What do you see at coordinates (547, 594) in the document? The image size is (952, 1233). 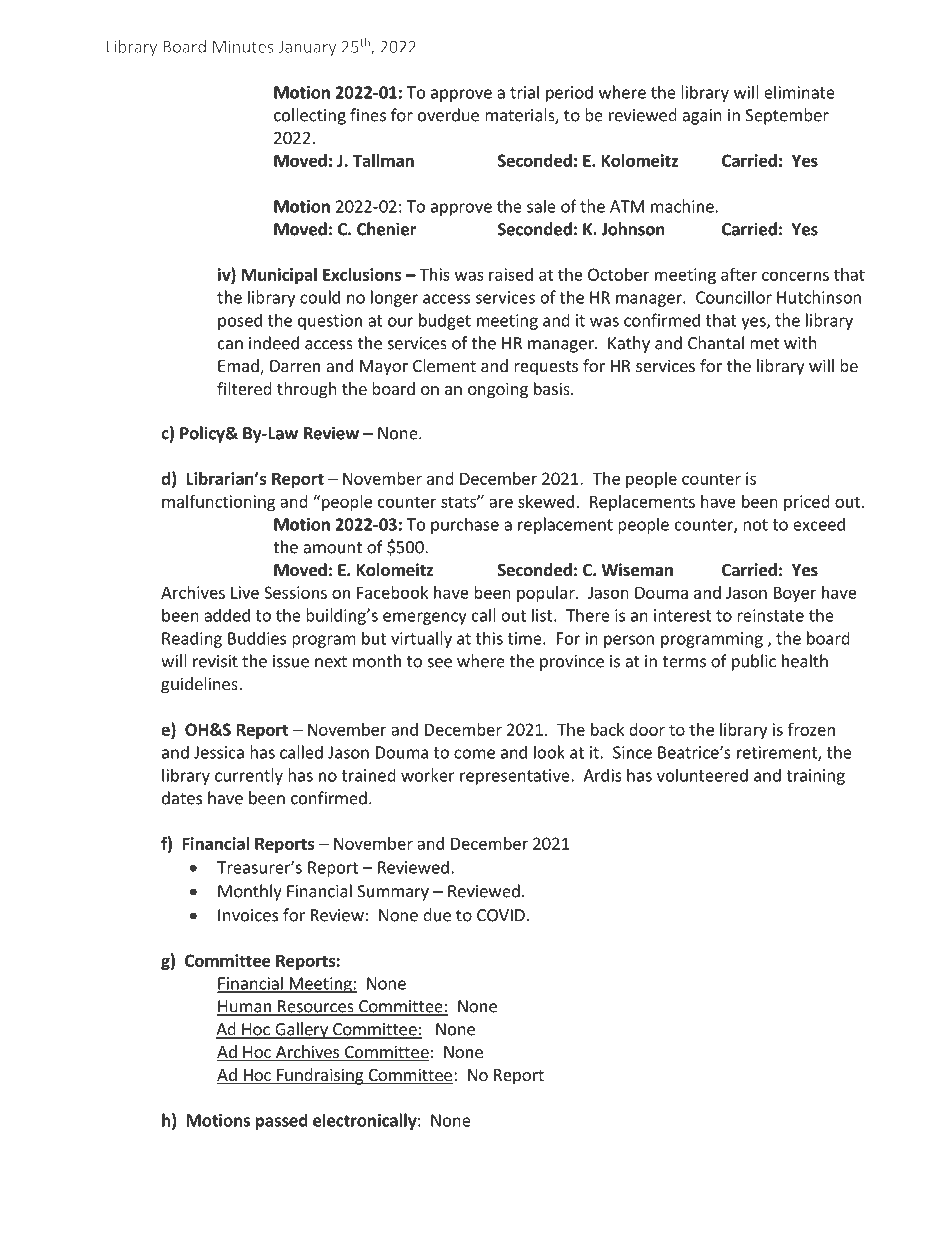 I see `popular` at bounding box center [547, 594].
